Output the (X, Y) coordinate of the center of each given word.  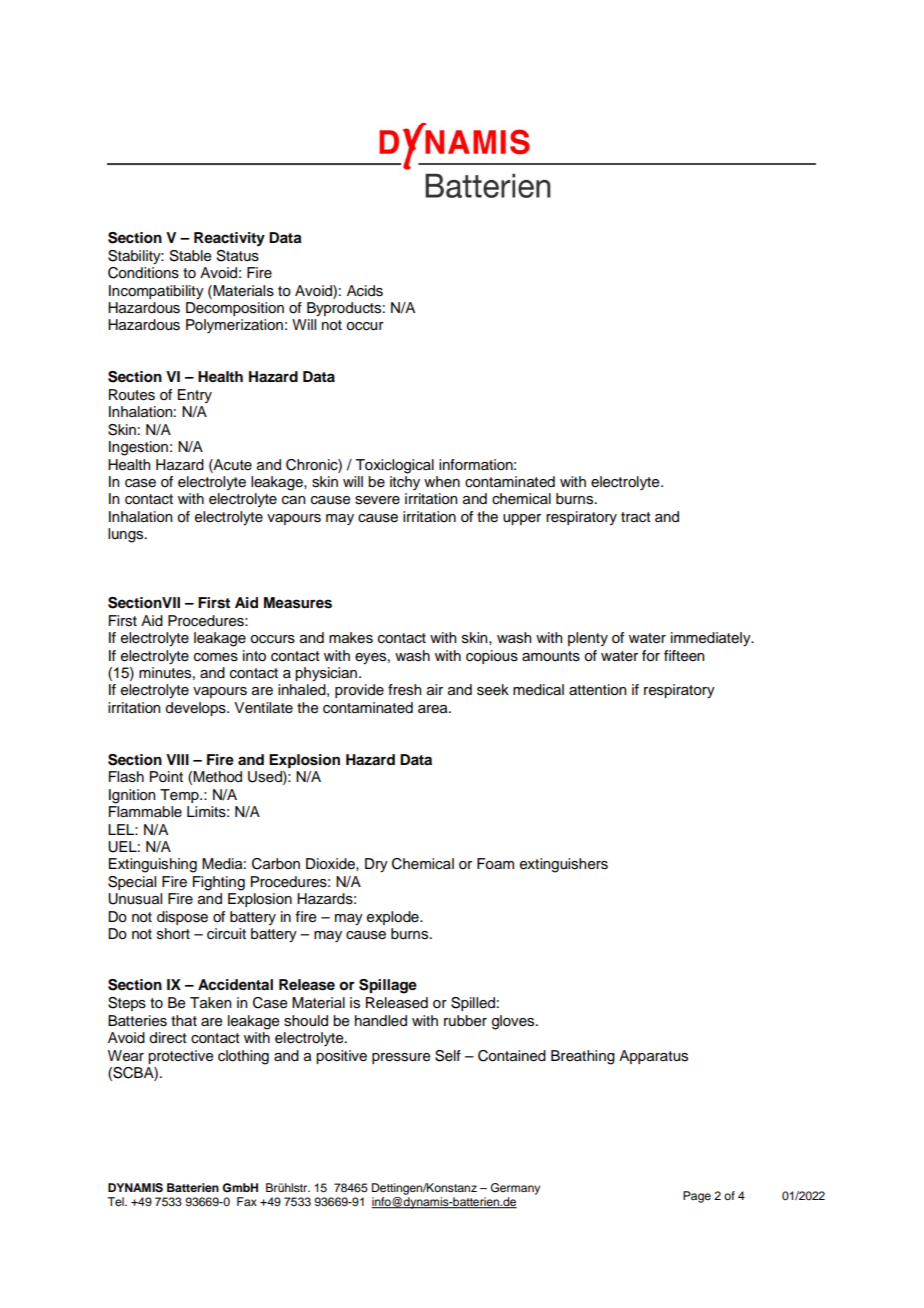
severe (377, 500)
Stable (190, 256)
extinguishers (564, 865)
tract (636, 517)
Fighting (219, 883)
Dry (376, 865)
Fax (247, 1201)
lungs (127, 535)
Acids (365, 291)
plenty (588, 639)
